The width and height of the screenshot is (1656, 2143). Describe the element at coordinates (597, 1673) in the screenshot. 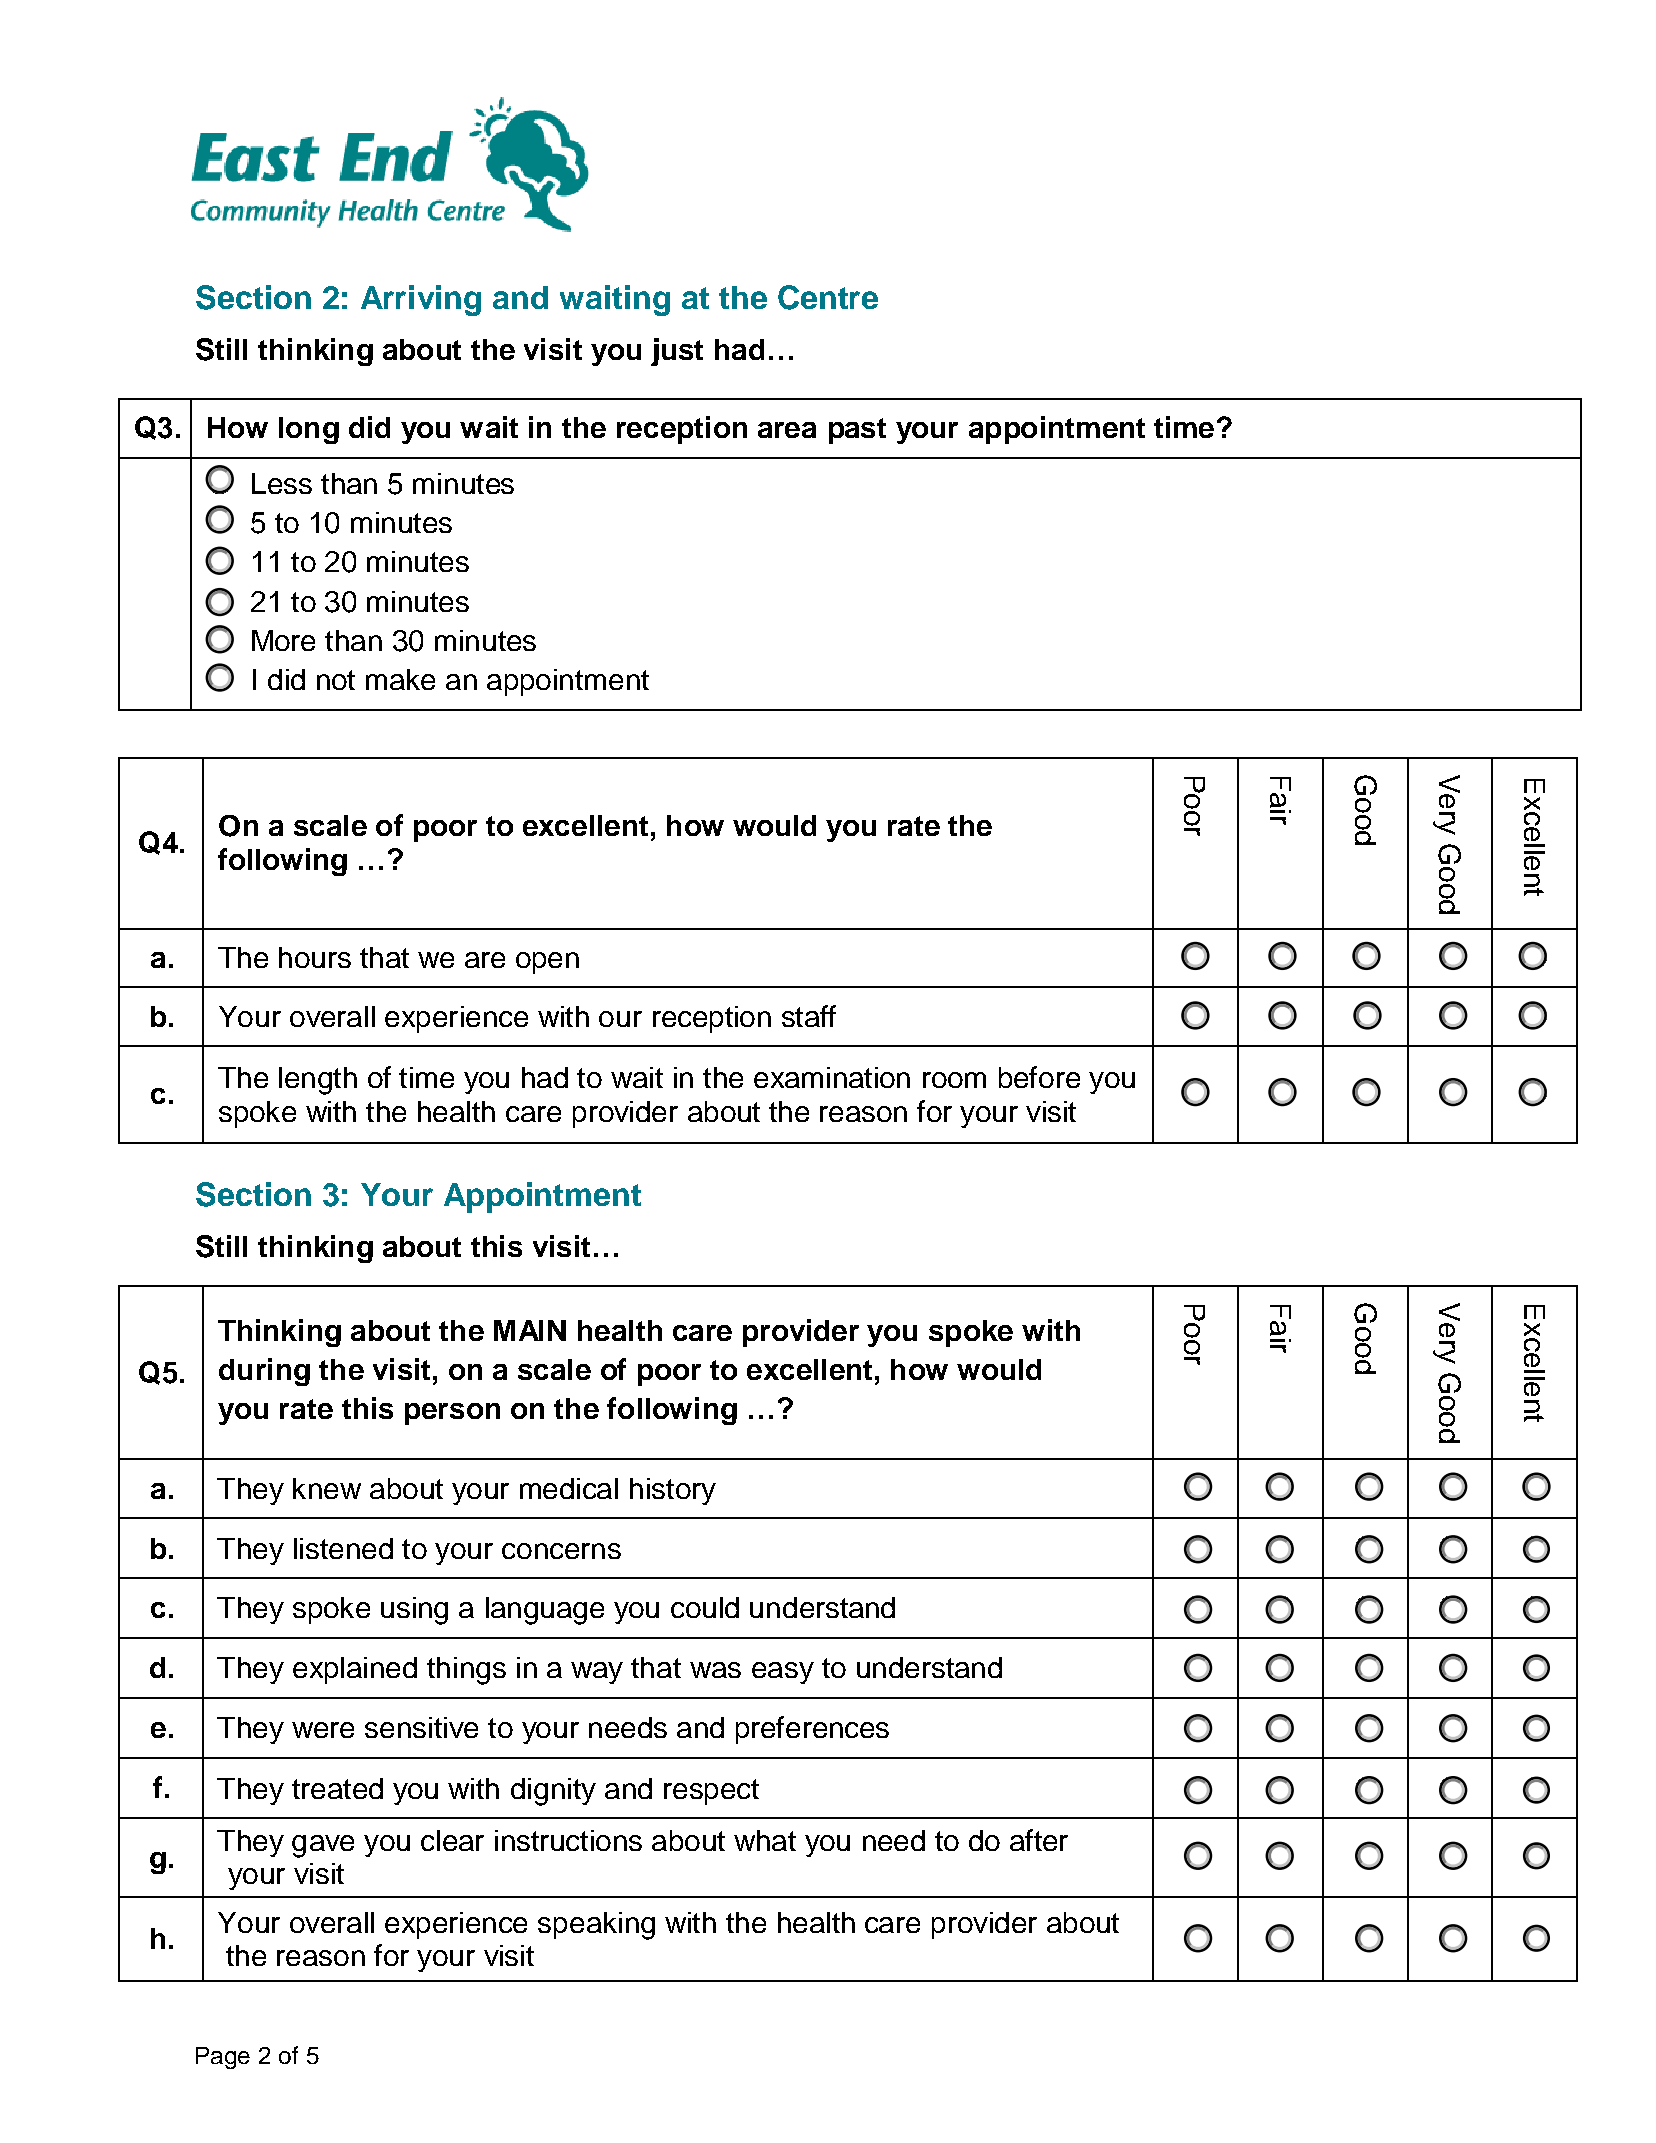

I see `way` at that location.
